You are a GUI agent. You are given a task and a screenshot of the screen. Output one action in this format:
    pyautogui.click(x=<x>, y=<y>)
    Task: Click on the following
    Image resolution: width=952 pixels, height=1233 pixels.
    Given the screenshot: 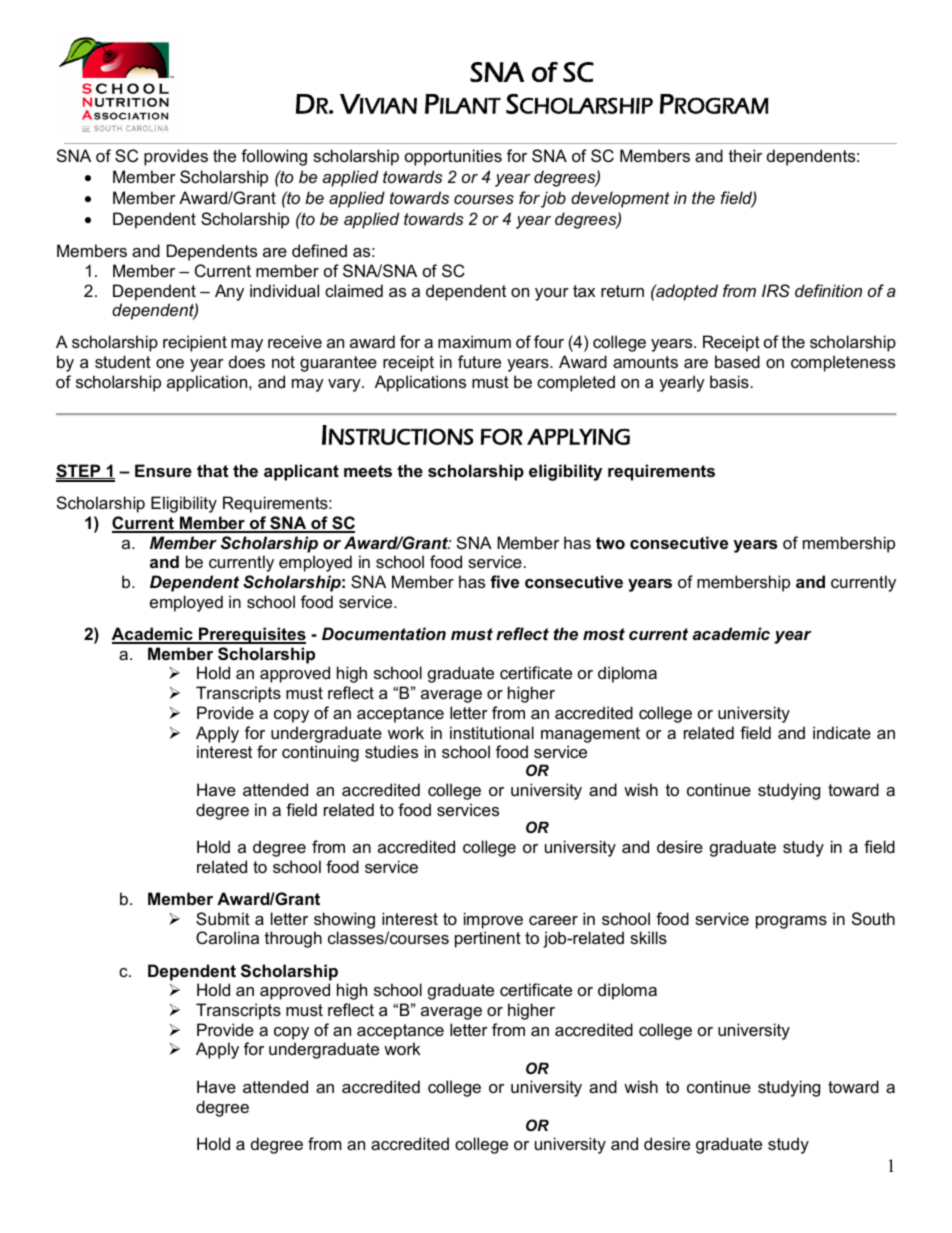 What is the action you would take?
    pyautogui.click(x=274, y=157)
